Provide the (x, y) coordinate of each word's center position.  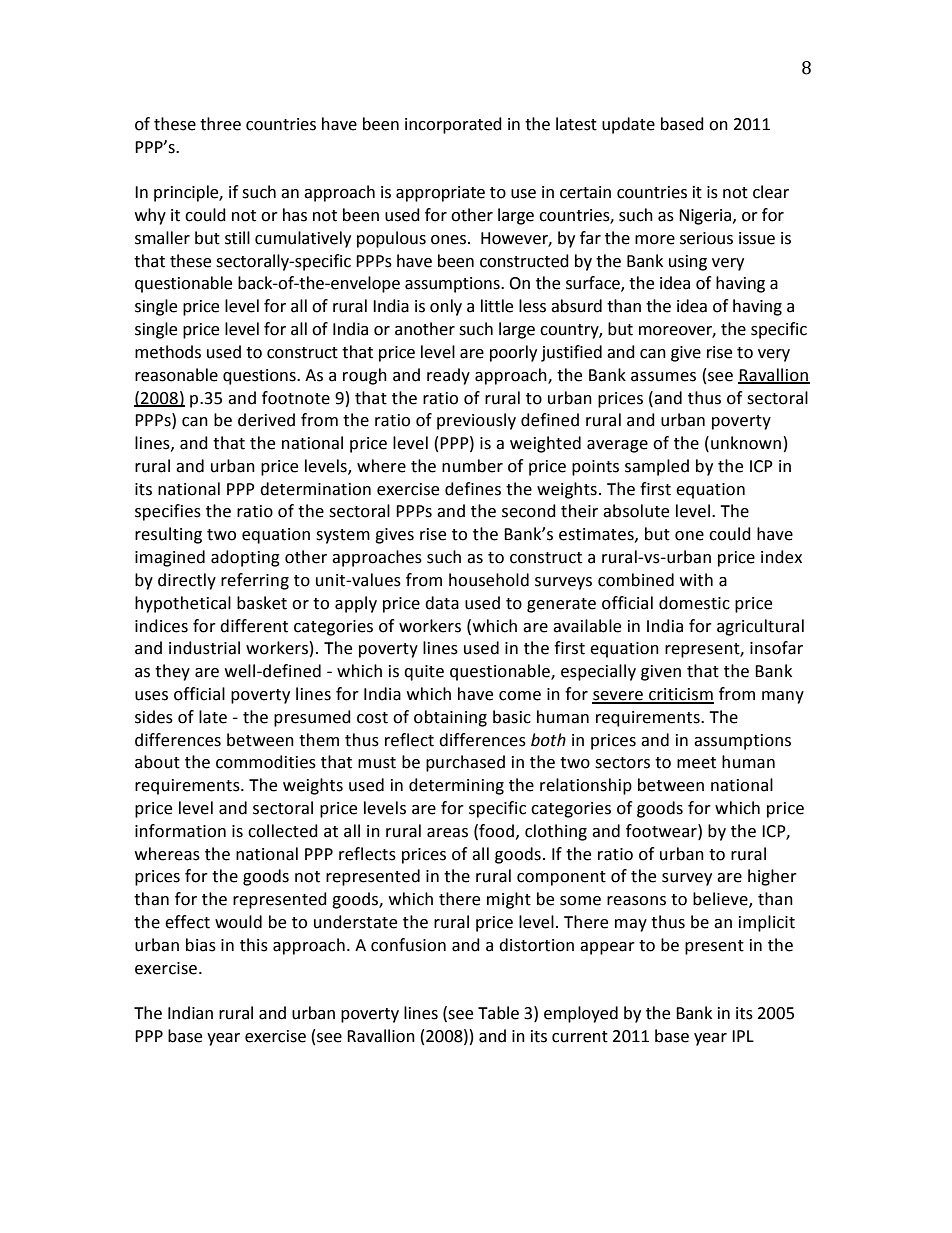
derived (266, 420)
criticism (680, 695)
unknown (746, 443)
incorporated (453, 125)
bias (201, 945)
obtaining (450, 718)
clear (771, 192)
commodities (266, 762)
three (220, 124)
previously (476, 421)
